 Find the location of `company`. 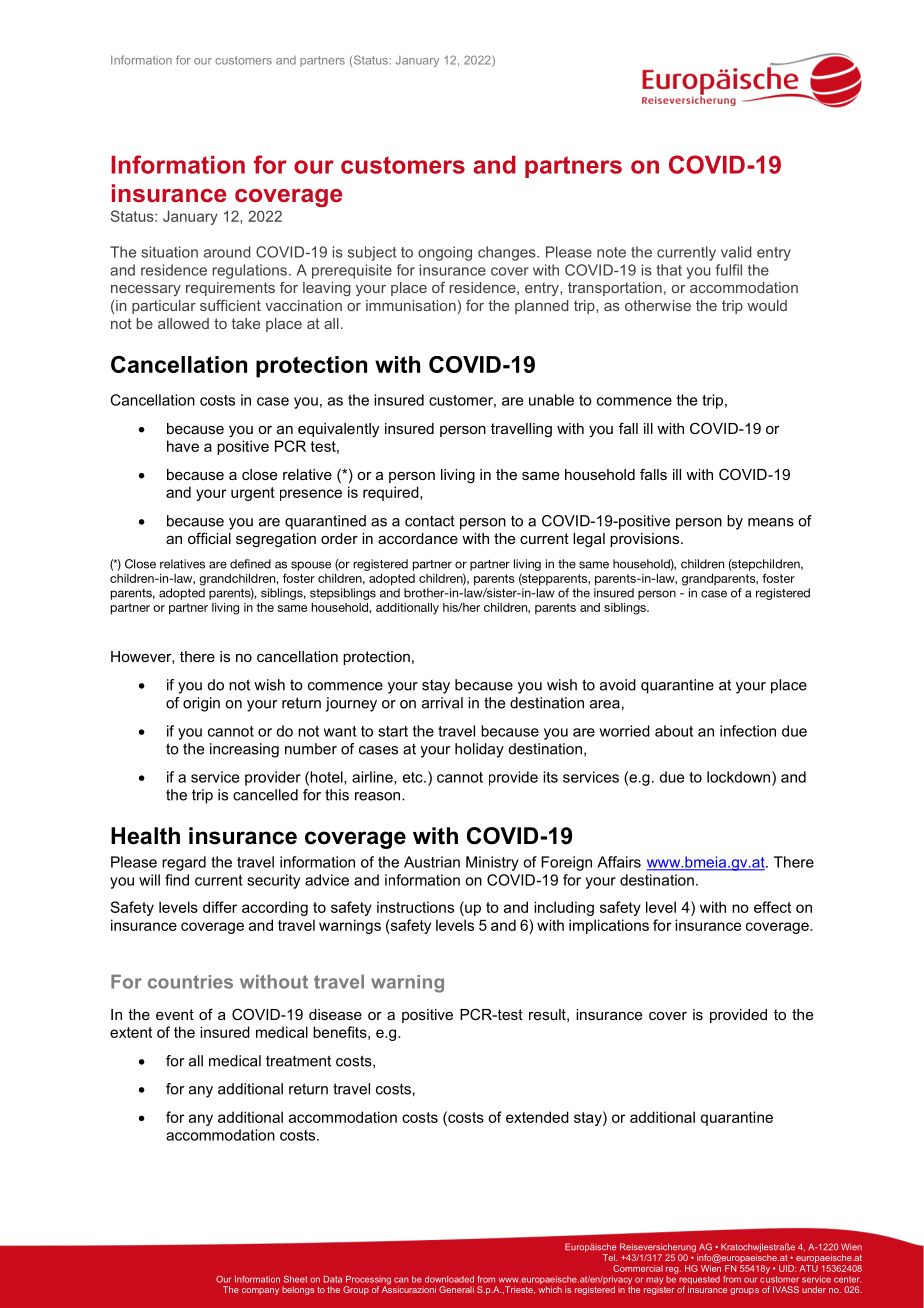

company is located at coordinates (260, 1291).
